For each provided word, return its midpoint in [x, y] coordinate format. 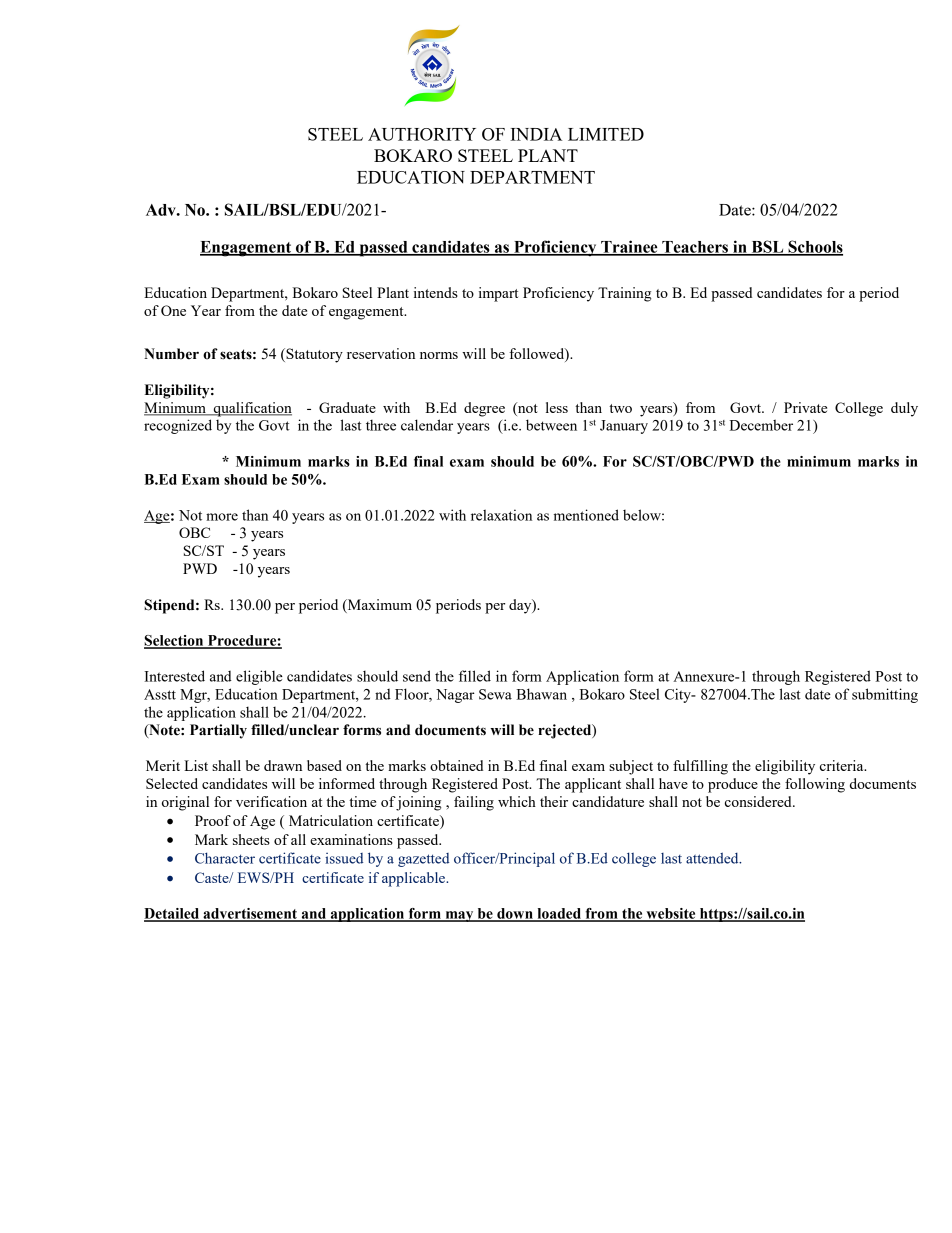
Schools [814, 247]
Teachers [695, 248]
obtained [456, 765]
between [551, 425]
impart [498, 294]
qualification [251, 409]
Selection [175, 641]
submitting [885, 695]
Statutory [313, 355]
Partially [218, 731]
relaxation [501, 515]
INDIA [536, 134]
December [761, 425]
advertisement [250, 914]
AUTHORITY [422, 134]
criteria [843, 765]
